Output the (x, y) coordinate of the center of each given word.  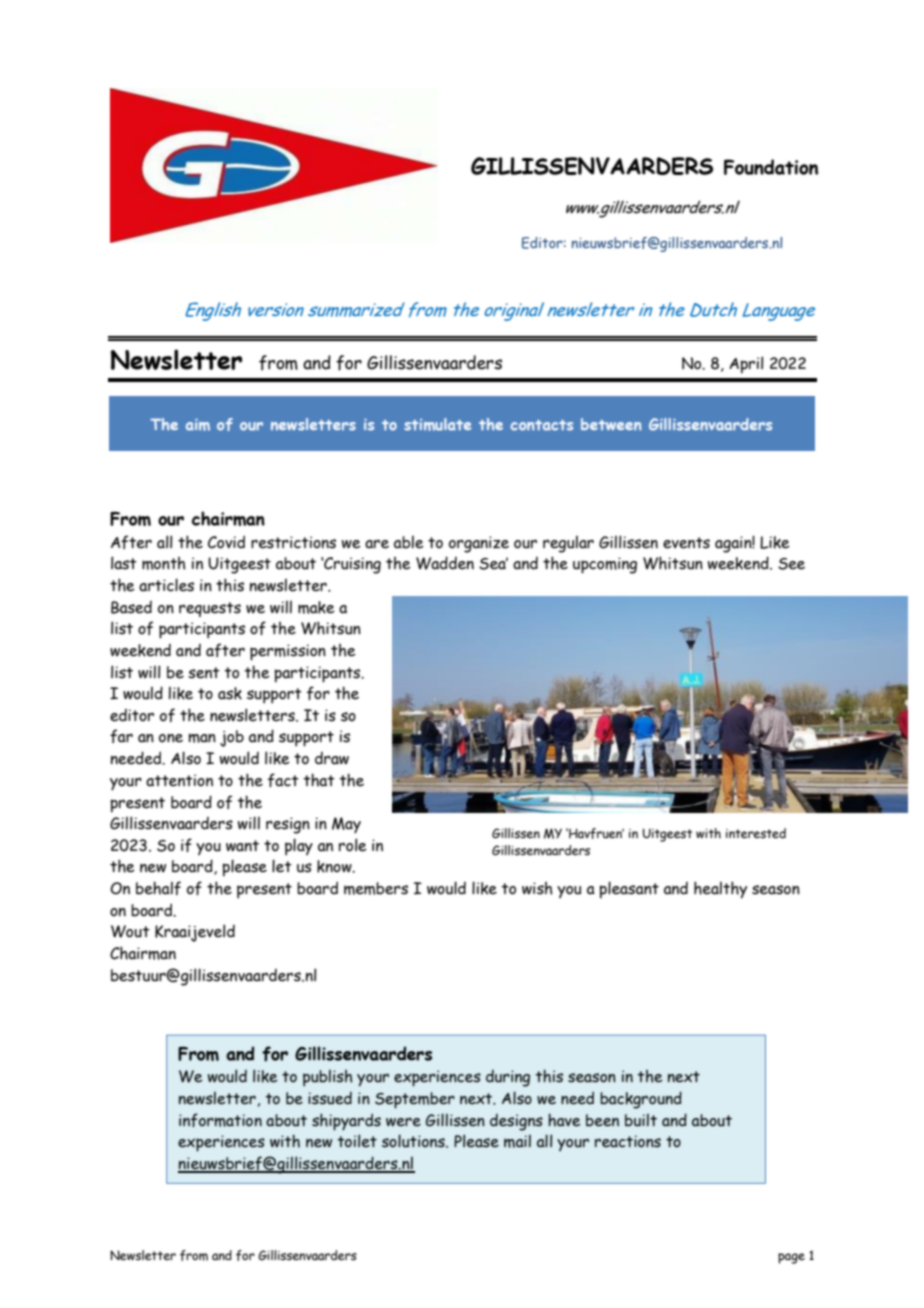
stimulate (437, 424)
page (791, 1258)
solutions (414, 1141)
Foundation (771, 167)
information (220, 1120)
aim (198, 425)
